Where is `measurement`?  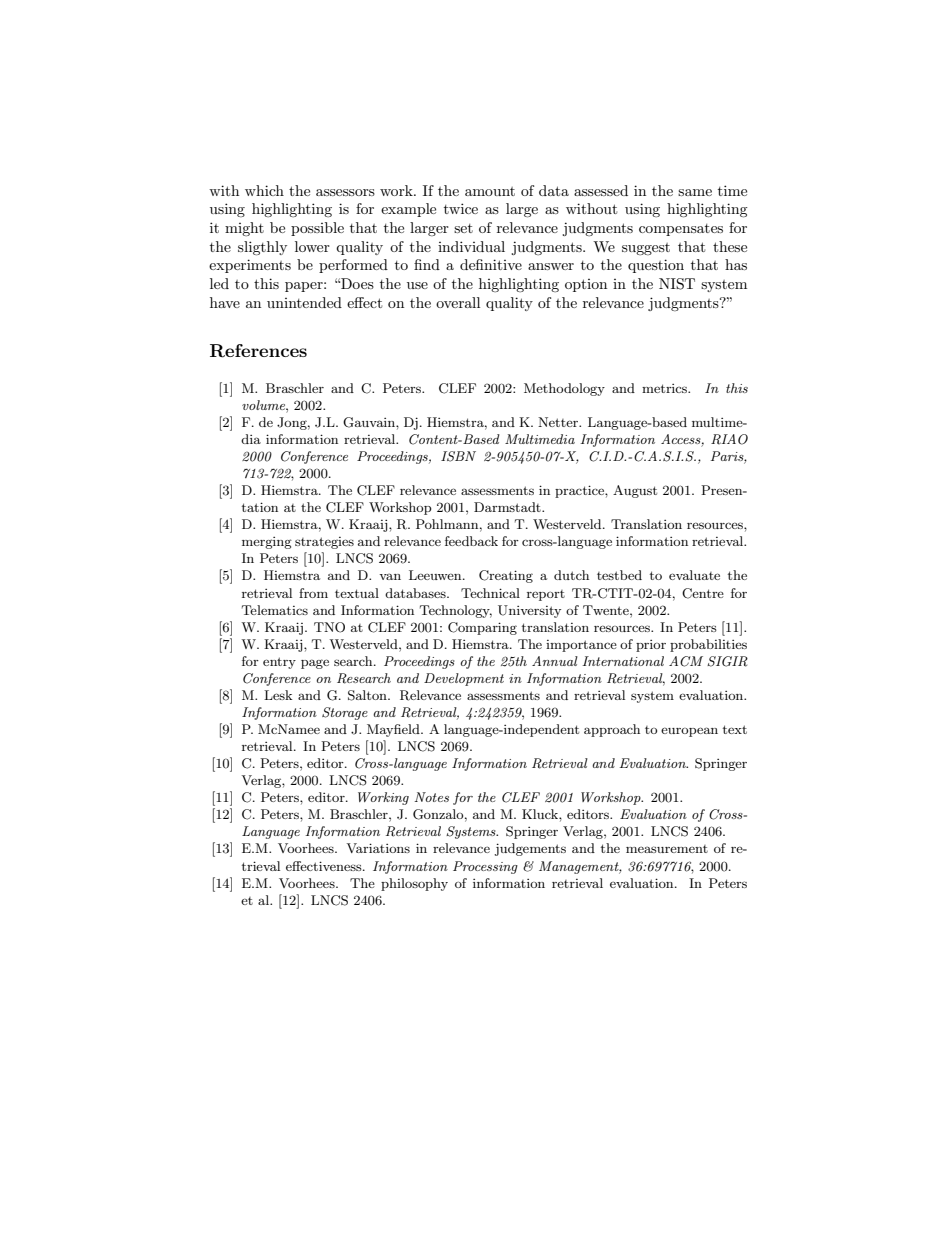 measurement is located at coordinates (667, 849).
